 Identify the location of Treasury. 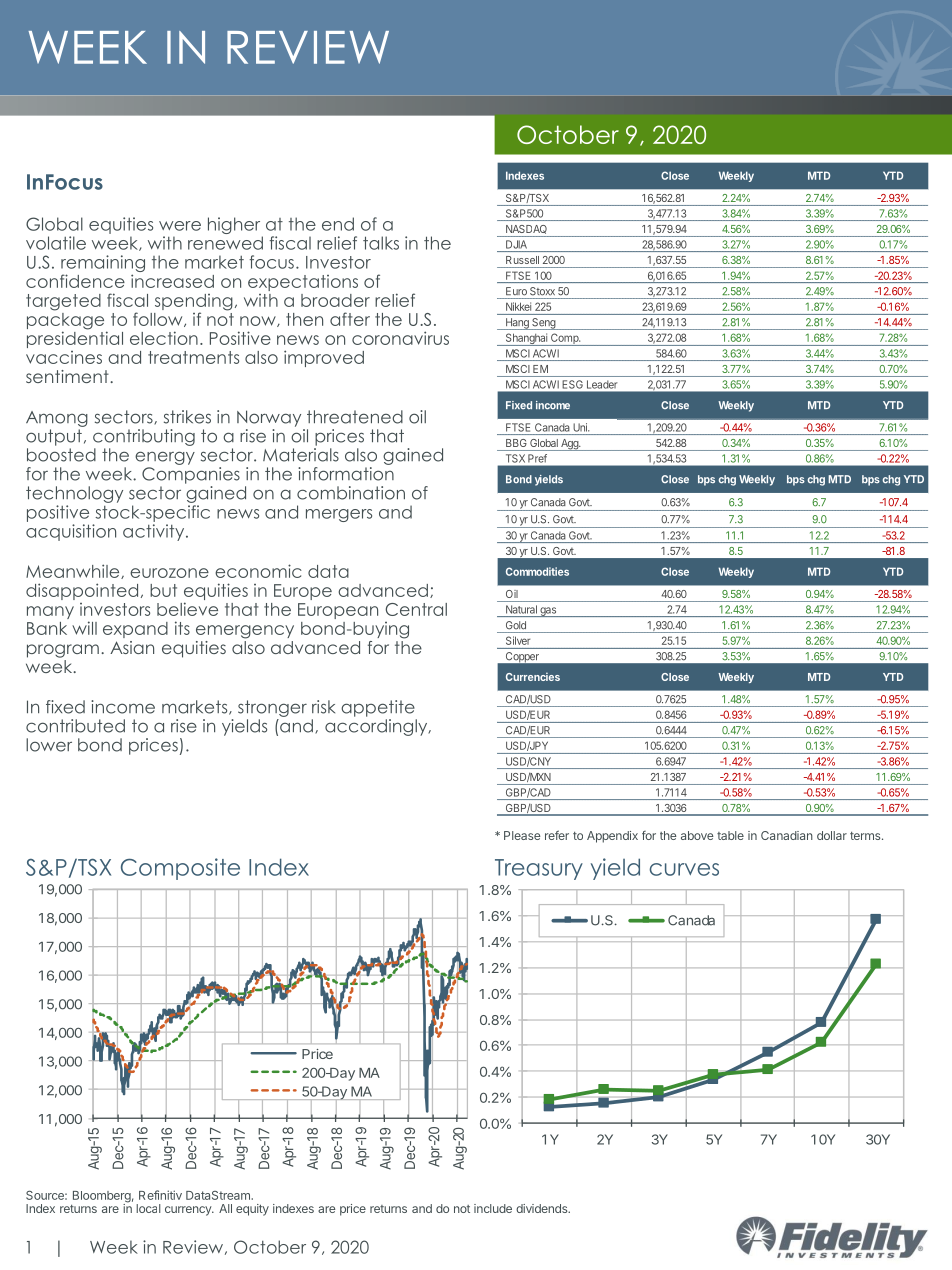
(539, 869).
